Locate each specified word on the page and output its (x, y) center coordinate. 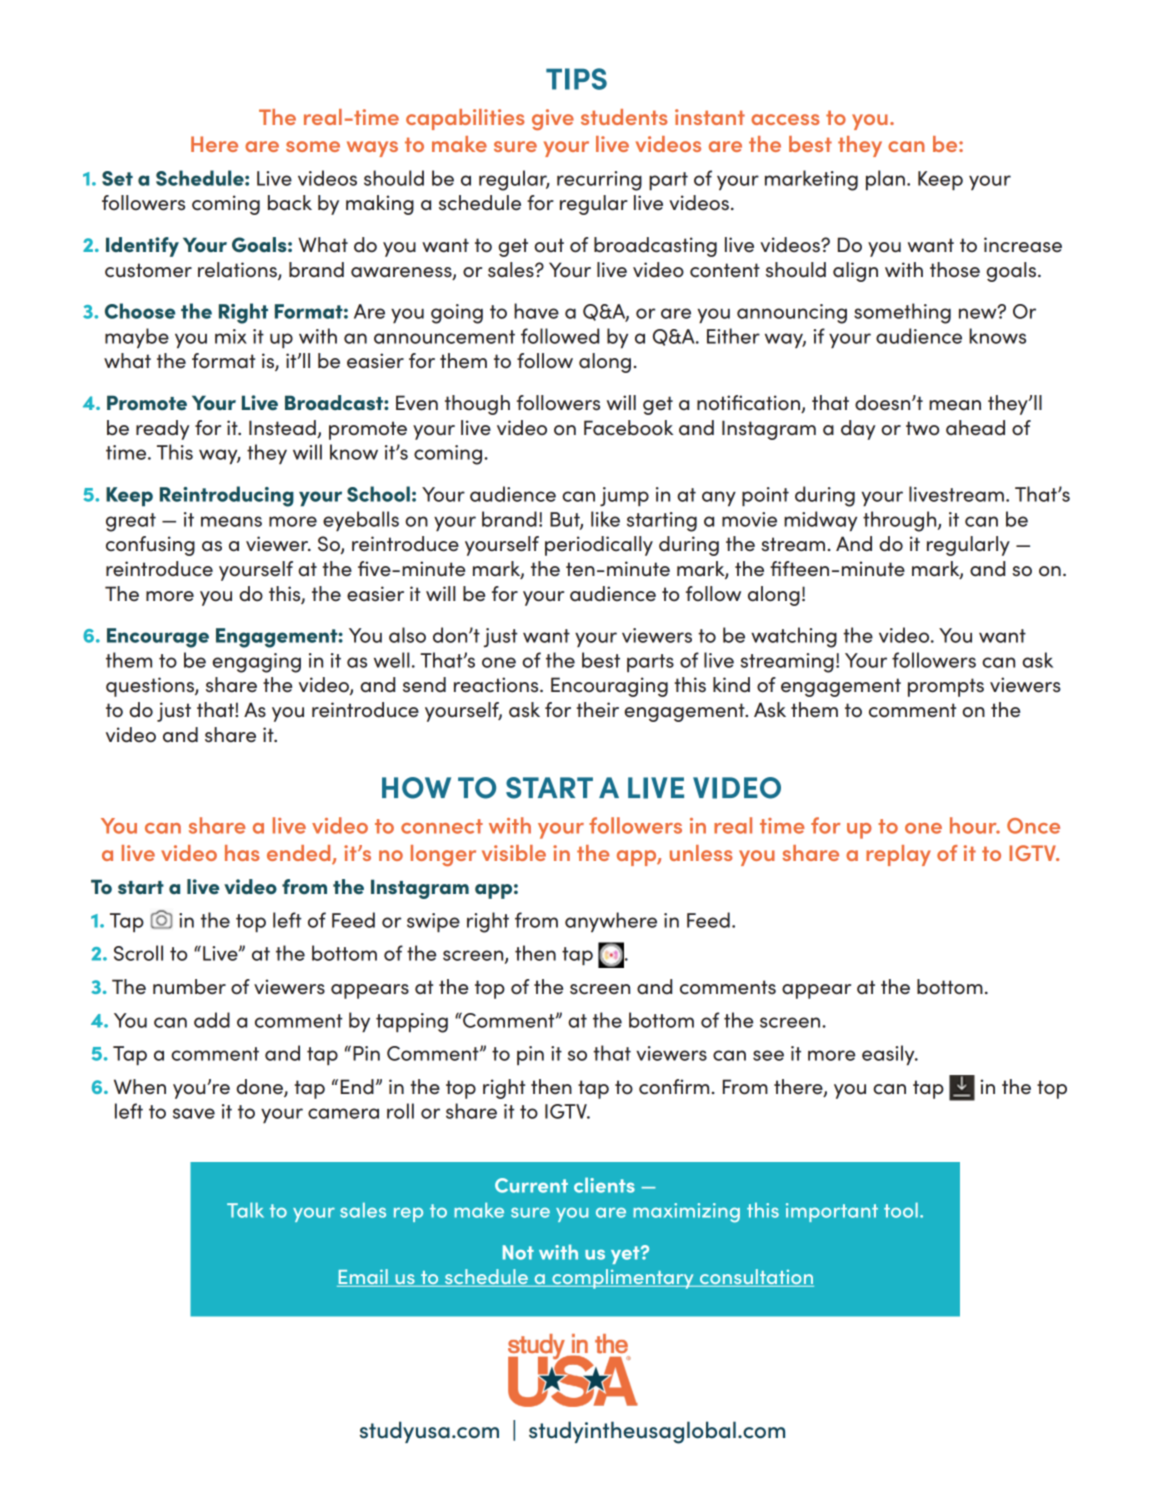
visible (514, 853)
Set (117, 178)
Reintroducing (227, 496)
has (242, 853)
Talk (245, 1210)
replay (898, 855)
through (901, 521)
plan (885, 180)
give (553, 119)
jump (624, 496)
